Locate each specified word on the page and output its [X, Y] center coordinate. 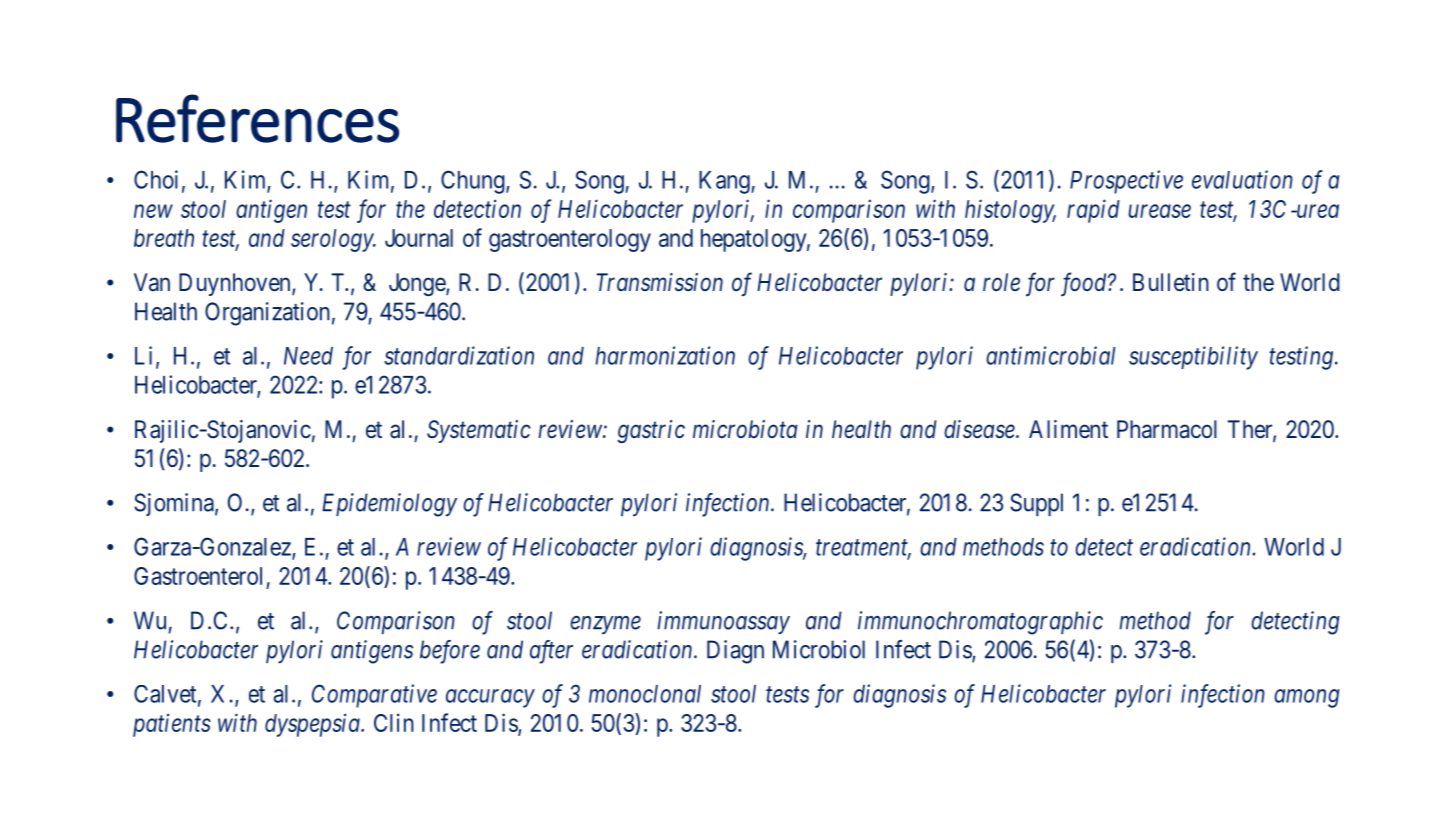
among [1307, 698]
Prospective [1126, 182]
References [257, 118]
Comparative [374, 696]
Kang [725, 182]
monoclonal [645, 694]
